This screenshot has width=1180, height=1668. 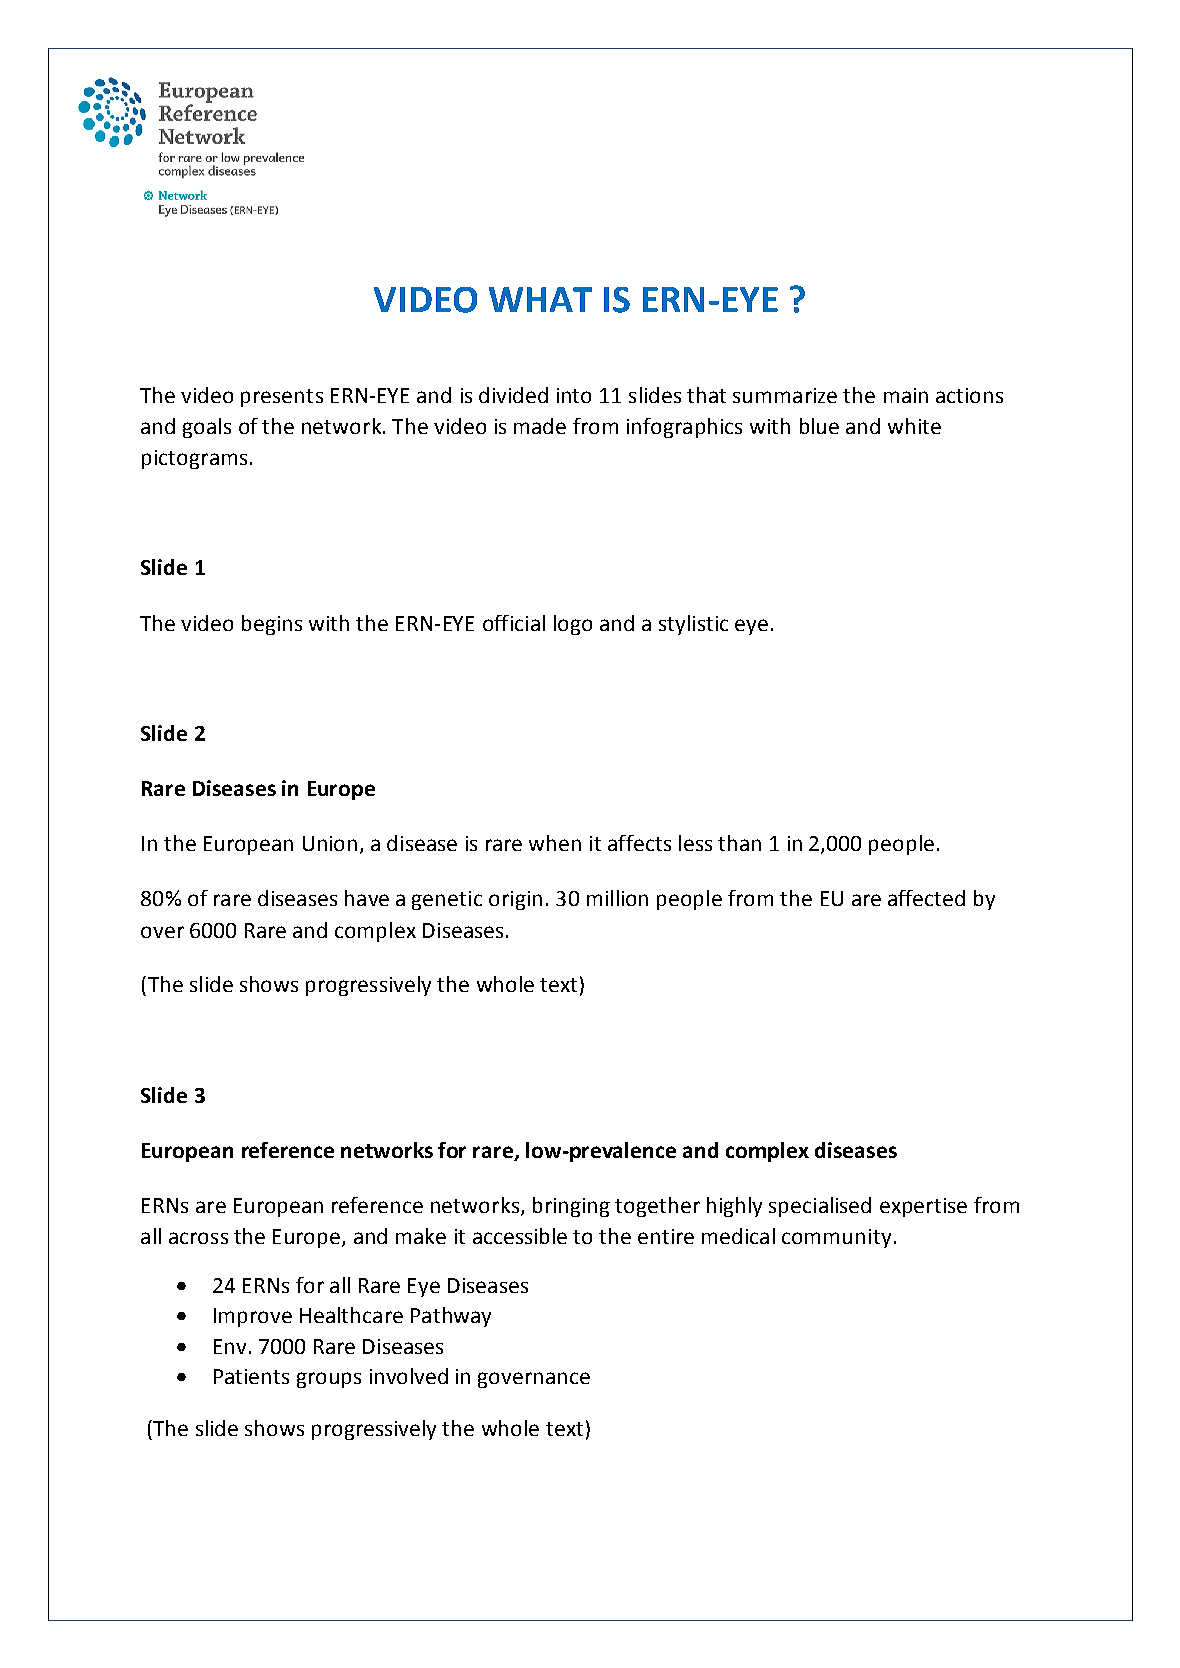 What do you see at coordinates (451, 1317) in the screenshot?
I see `Pathway` at bounding box center [451, 1317].
